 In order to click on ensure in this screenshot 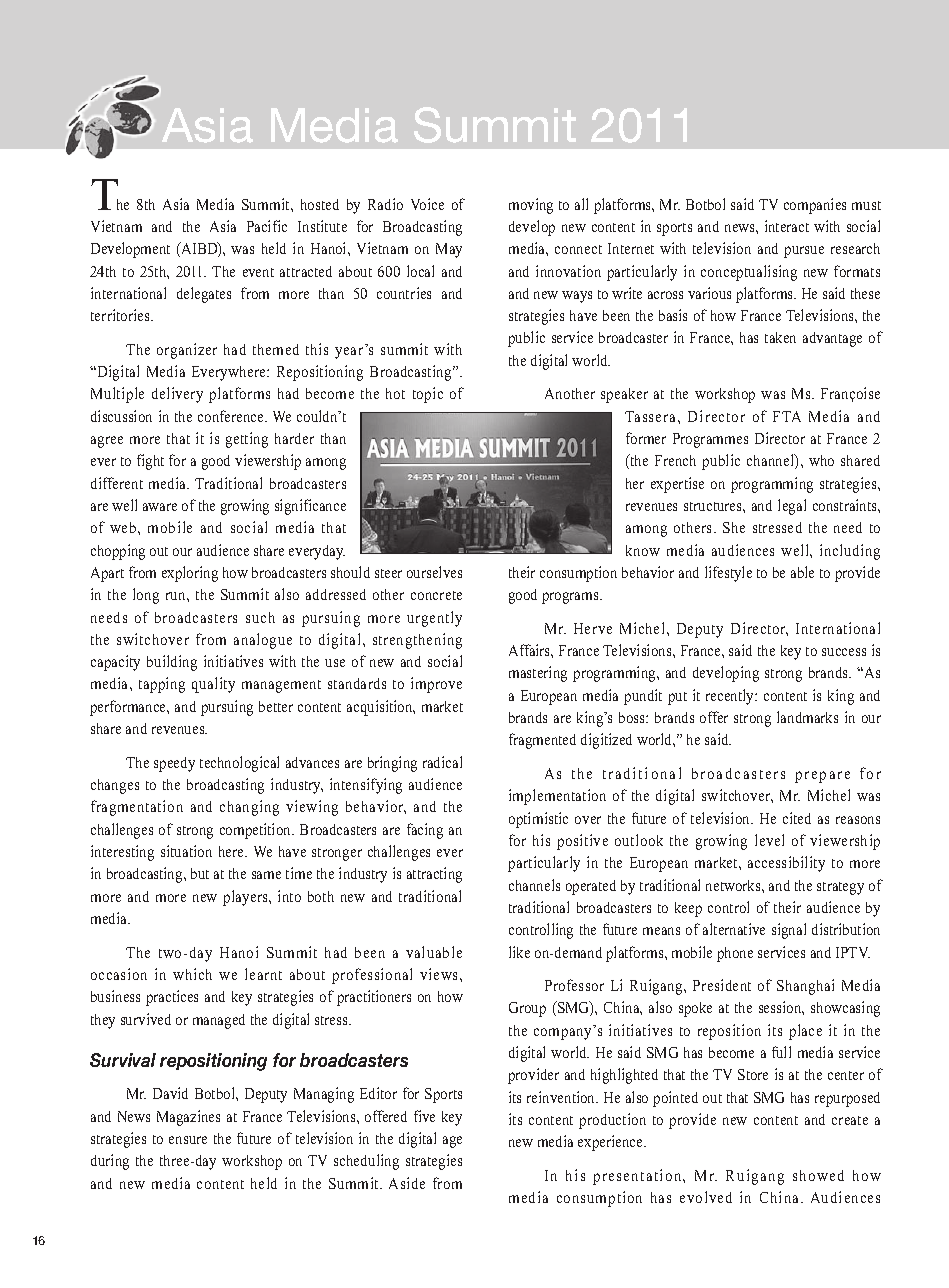, I will do `click(188, 1140)`.
